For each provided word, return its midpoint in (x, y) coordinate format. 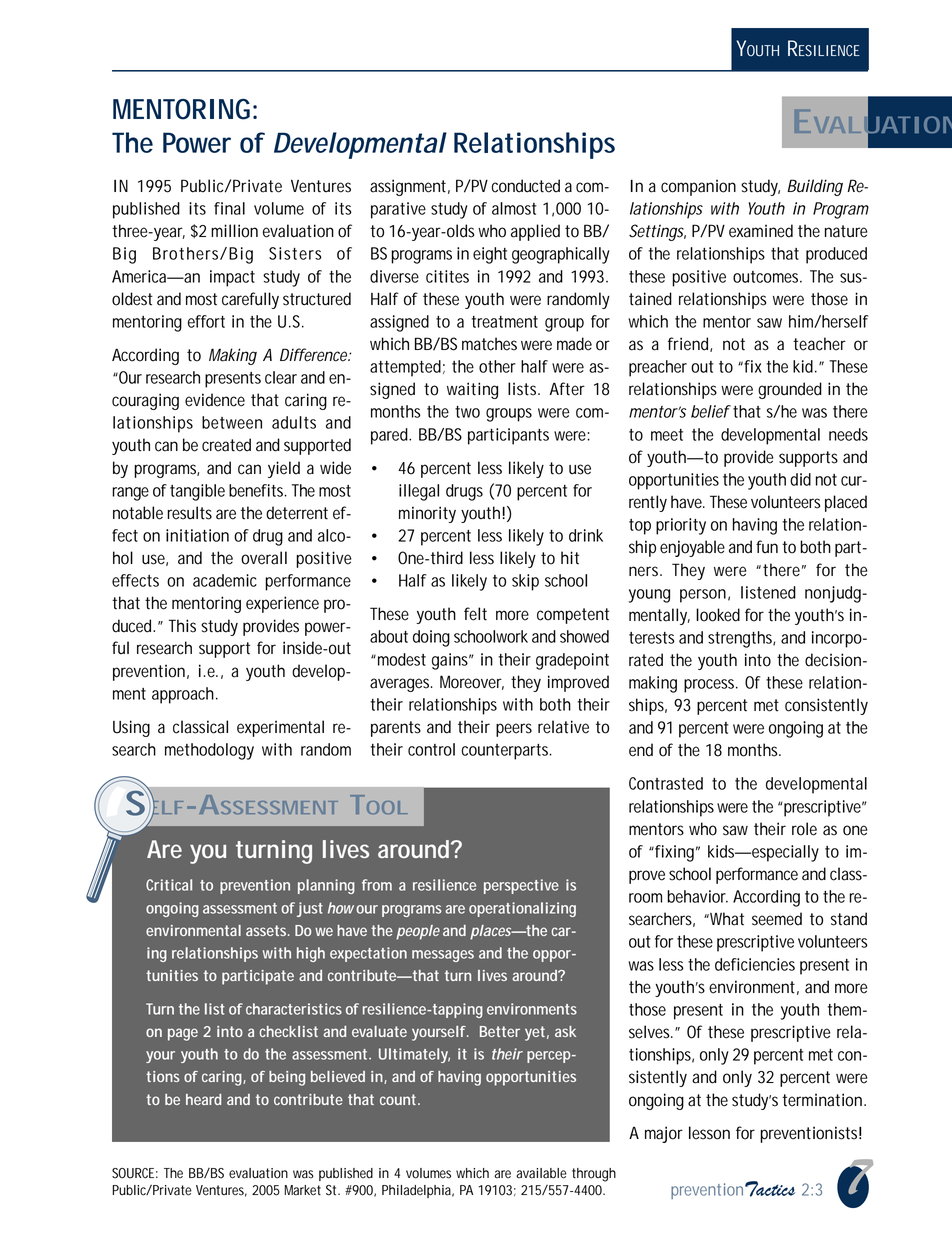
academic (225, 580)
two (467, 412)
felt (475, 614)
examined (761, 231)
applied (535, 232)
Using (131, 728)
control (431, 749)
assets (268, 930)
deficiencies (755, 964)
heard (203, 1099)
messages (443, 956)
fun (767, 547)
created (226, 445)
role (804, 829)
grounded (790, 390)
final (229, 208)
